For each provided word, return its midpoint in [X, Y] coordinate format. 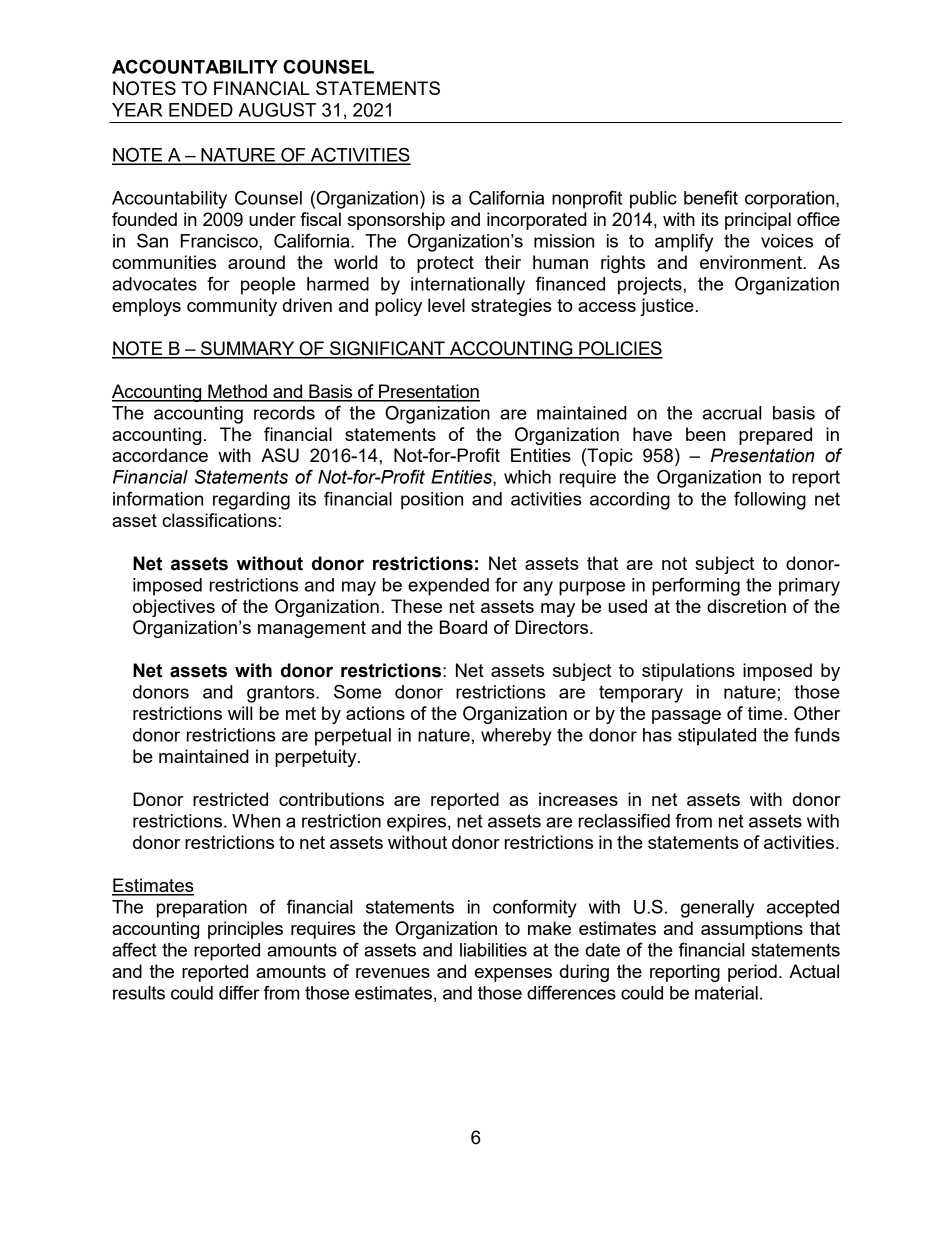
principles [245, 930]
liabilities [493, 950]
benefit [711, 197]
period [752, 973]
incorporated [537, 221]
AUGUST [277, 109]
